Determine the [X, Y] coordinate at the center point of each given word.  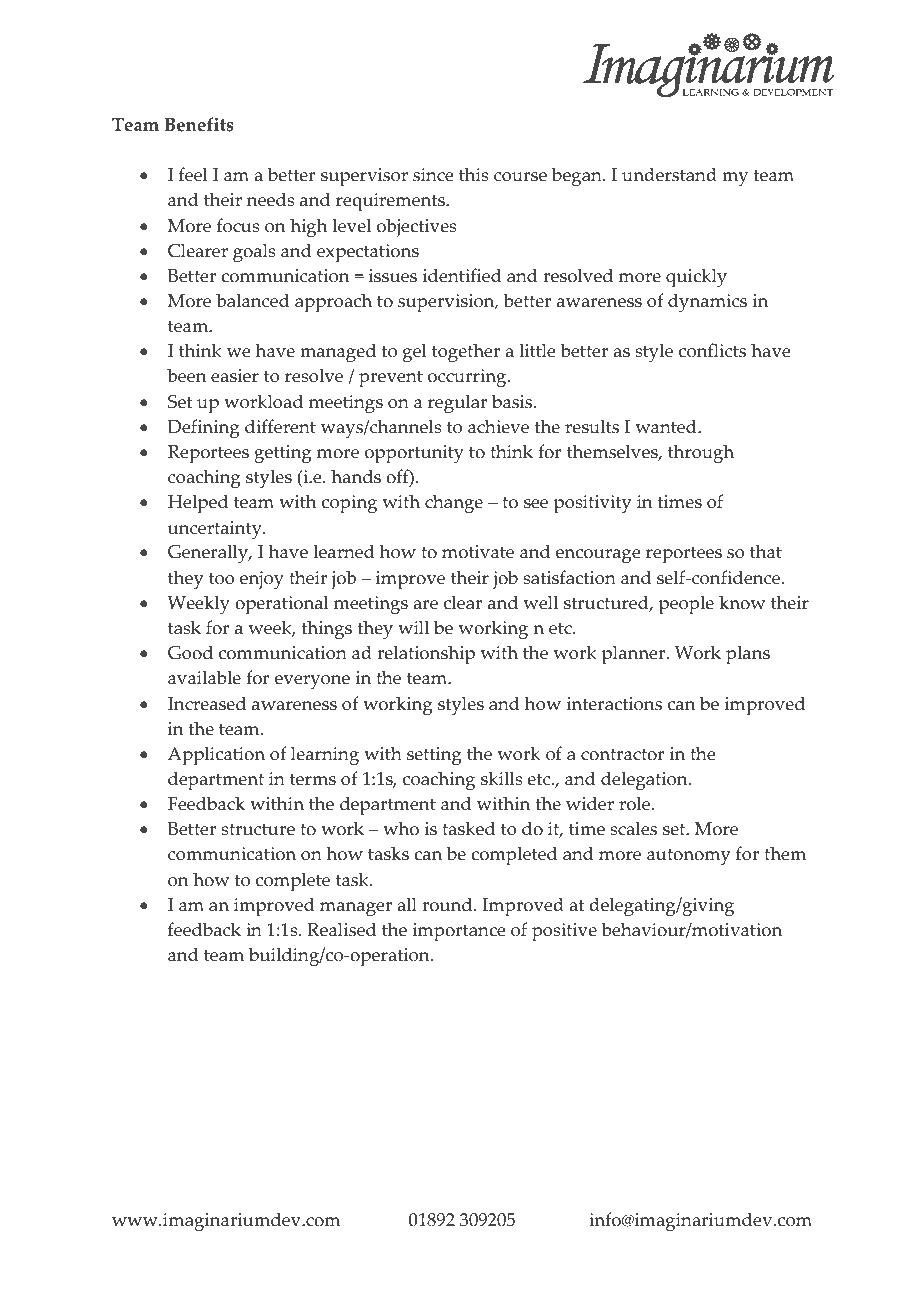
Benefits [199, 124]
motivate [478, 552]
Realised [341, 929]
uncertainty [216, 530]
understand [669, 174]
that [766, 551]
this [474, 174]
